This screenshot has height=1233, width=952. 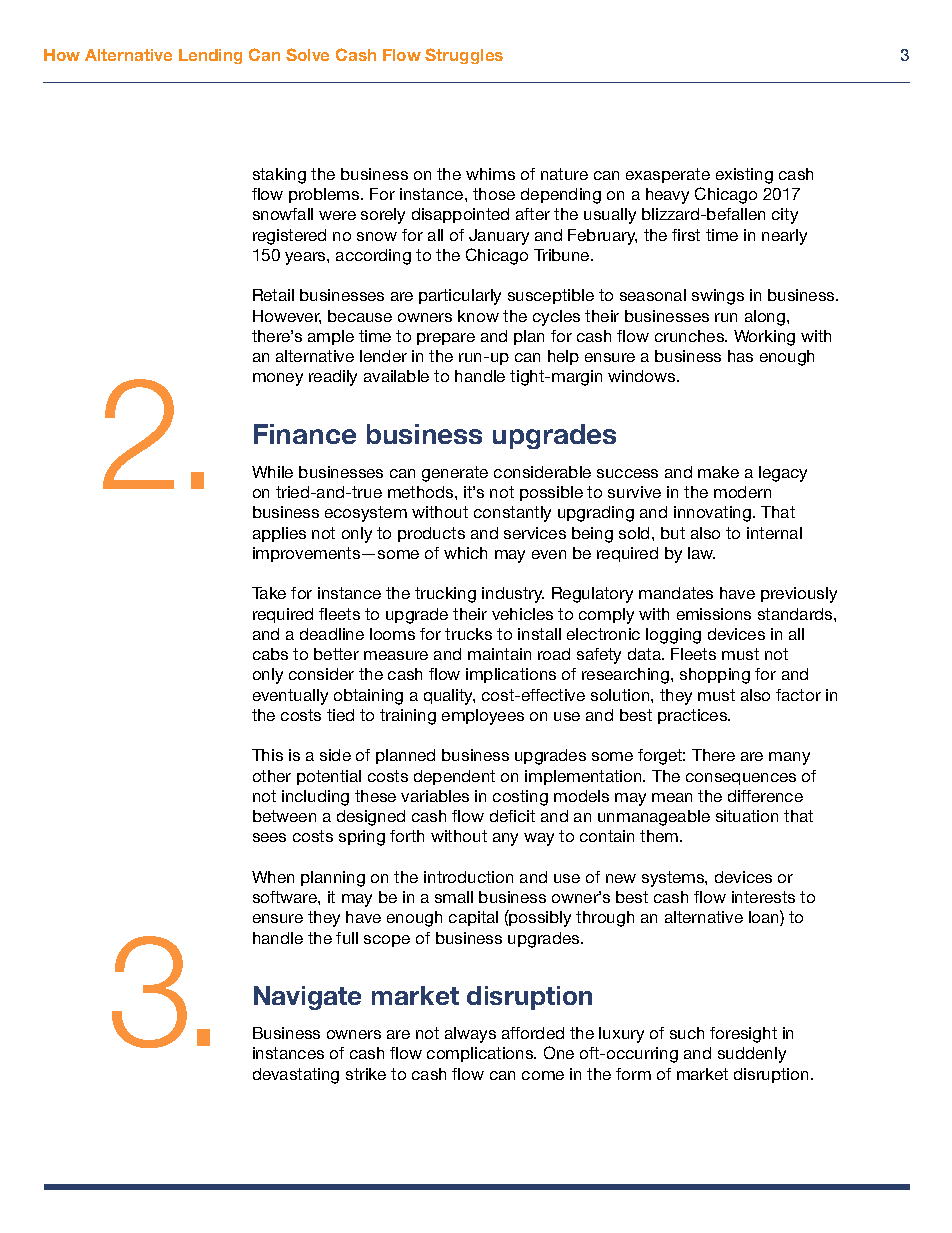 What do you see at coordinates (307, 54) in the screenshot?
I see `Solve` at bounding box center [307, 54].
